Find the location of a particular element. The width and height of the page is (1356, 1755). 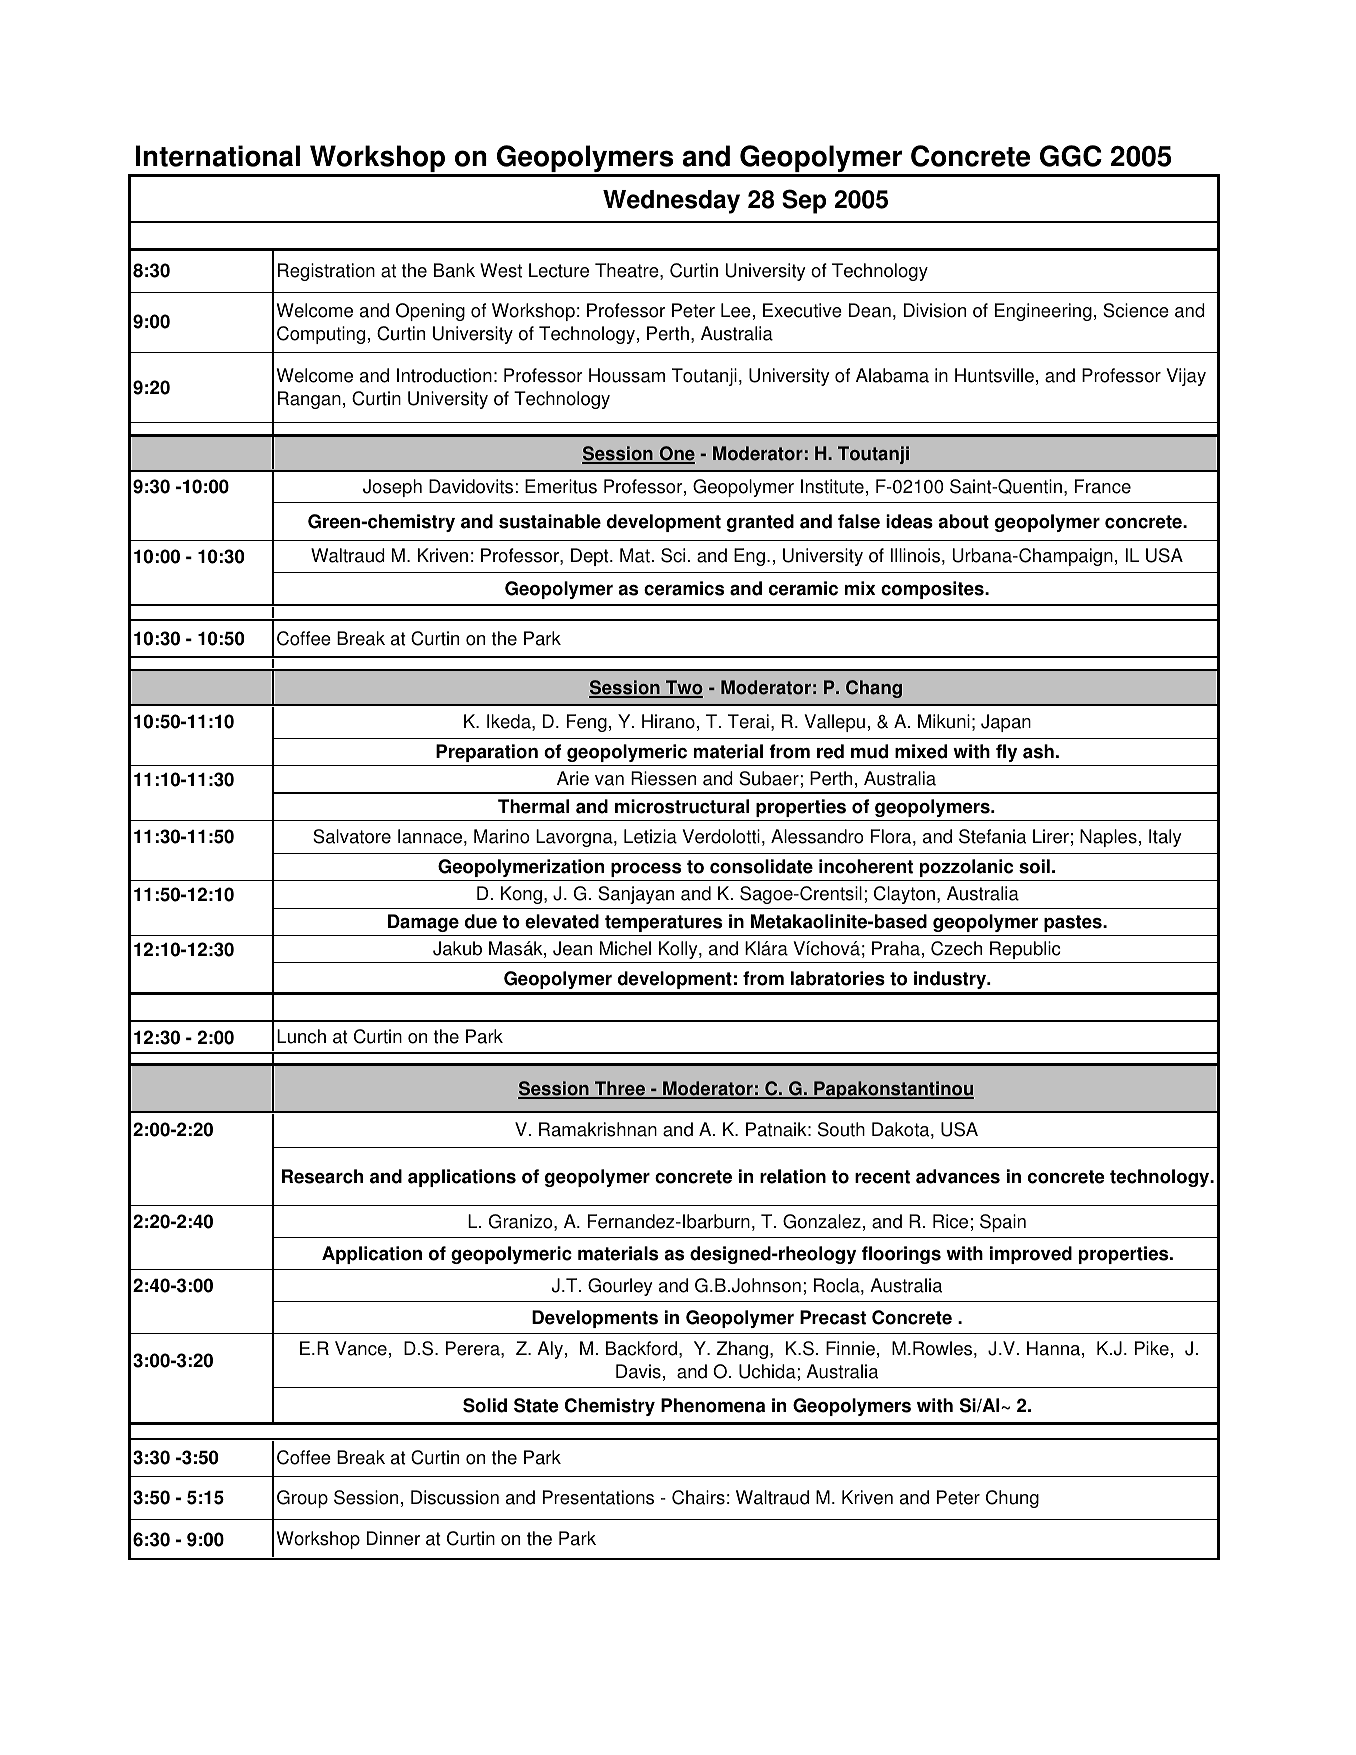

Engineering is located at coordinates (1043, 312).
